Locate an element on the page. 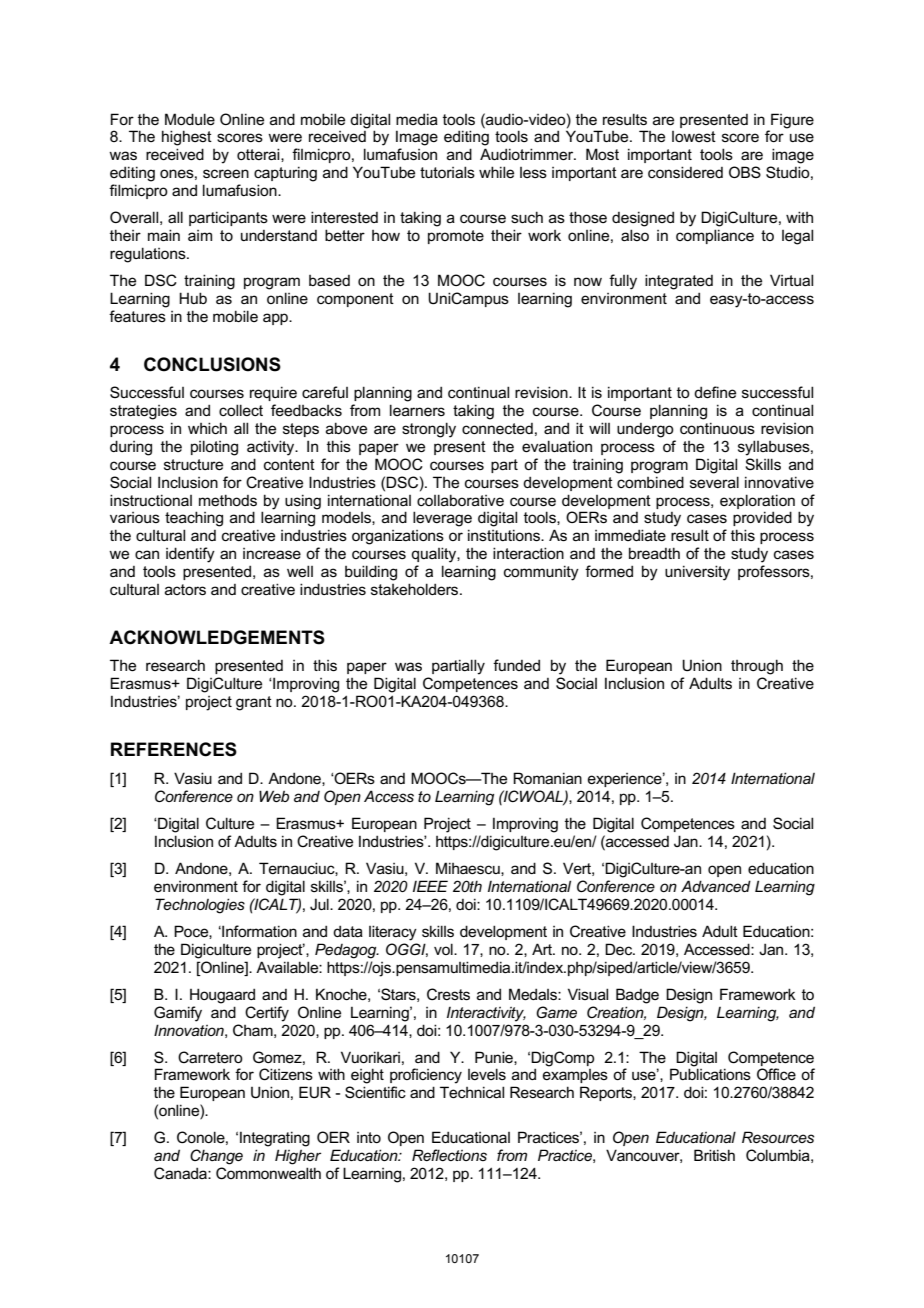 The image size is (924, 1308). tutorials is located at coordinates (447, 172).
